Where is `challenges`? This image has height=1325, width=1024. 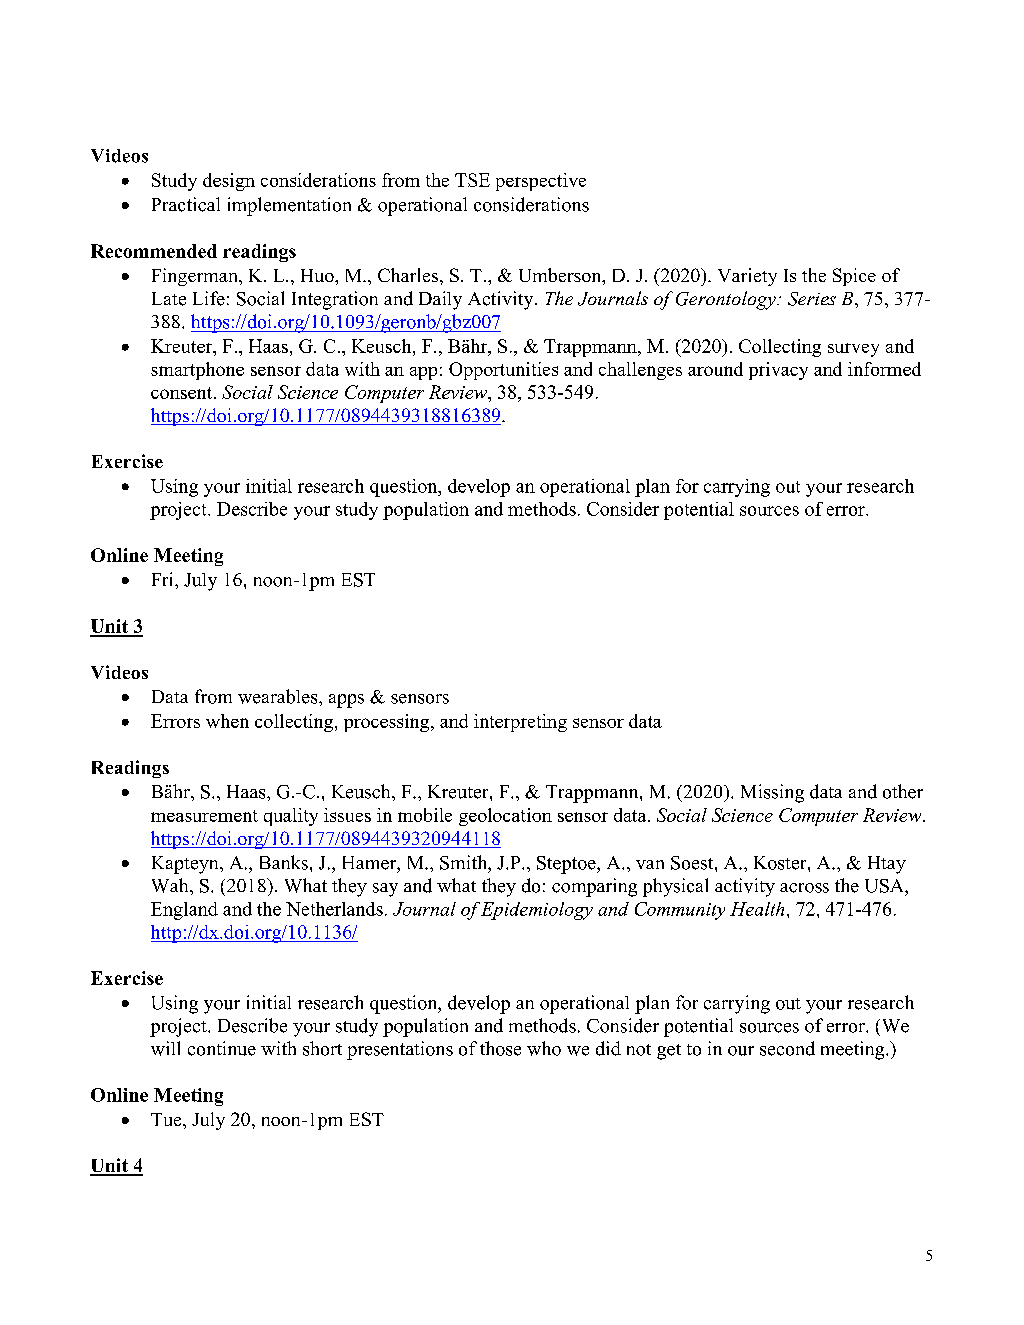
challenges is located at coordinates (640, 371).
